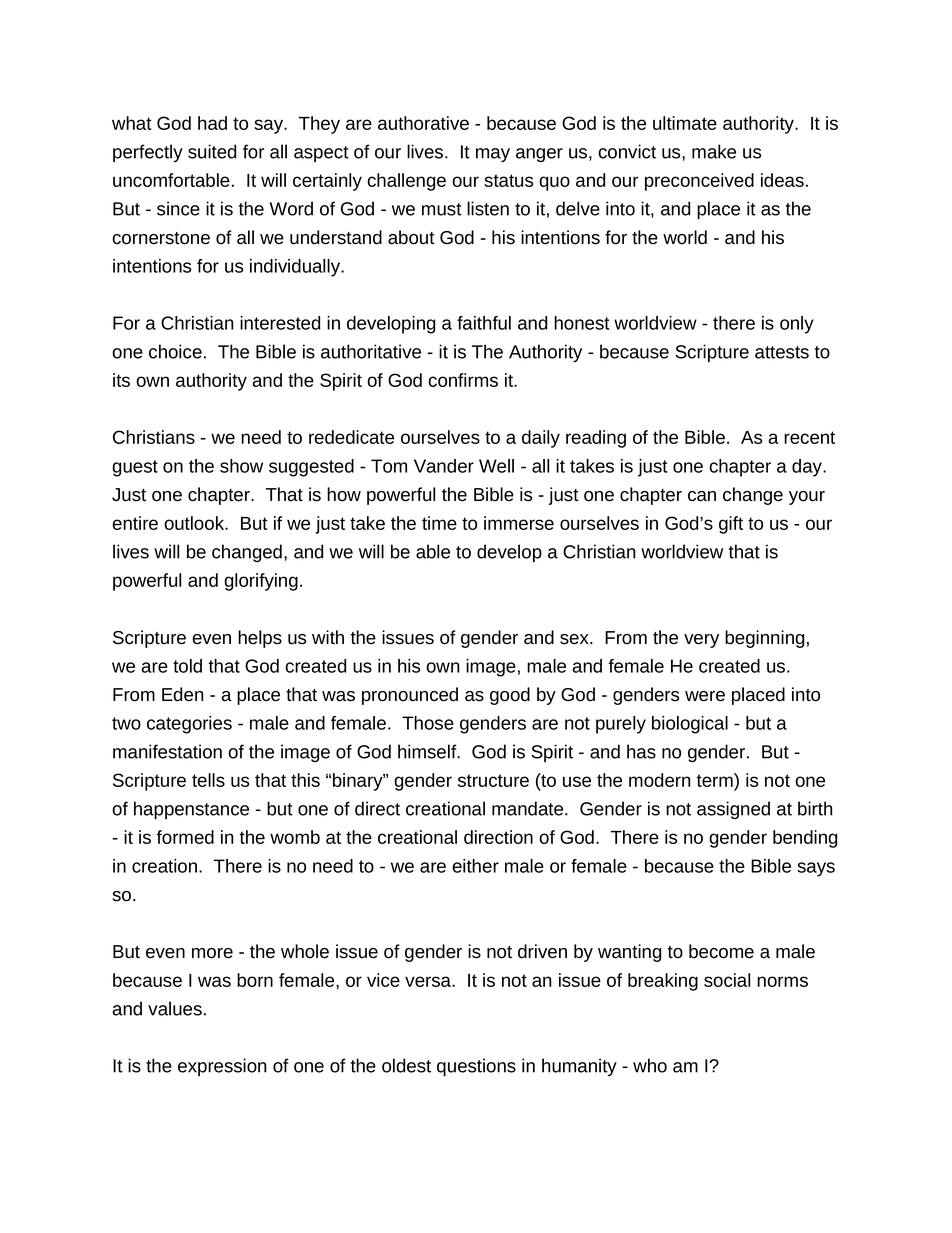 The height and width of the screenshot is (1233, 952). What do you see at coordinates (175, 351) in the screenshot?
I see `choice` at bounding box center [175, 351].
